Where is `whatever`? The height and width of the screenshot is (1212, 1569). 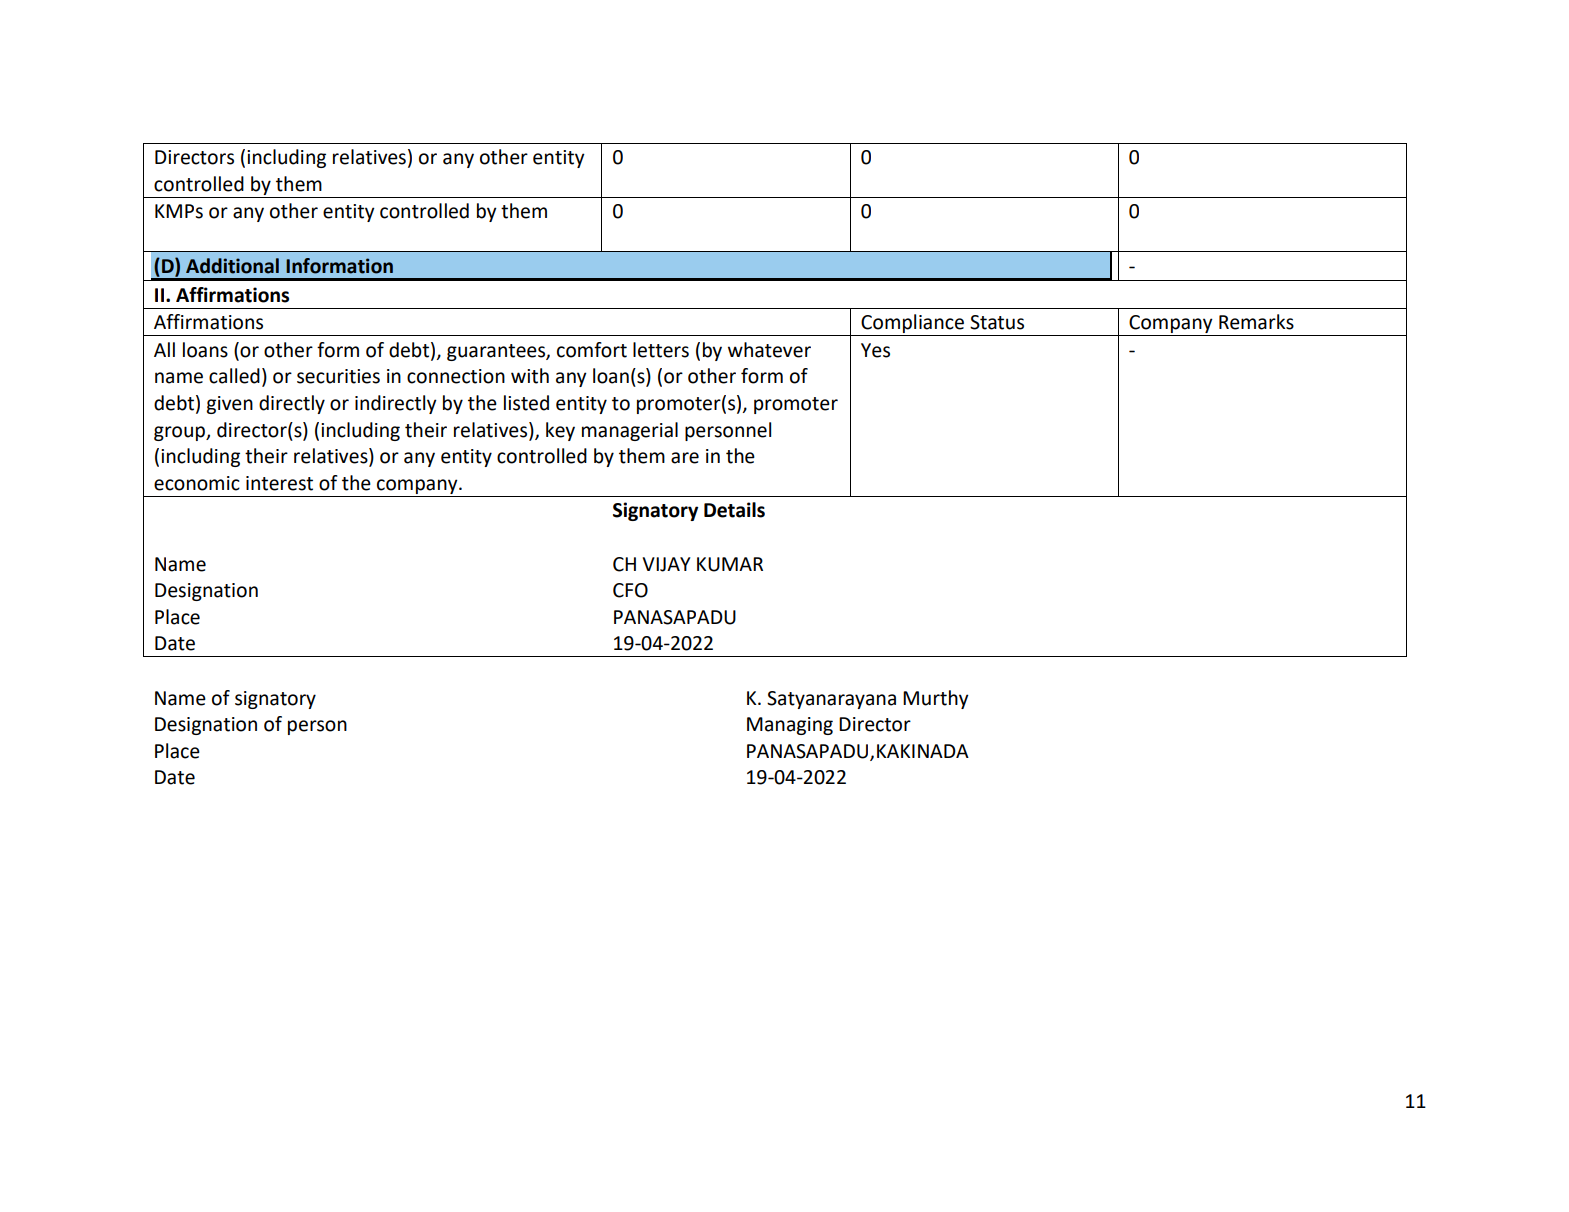 whatever is located at coordinates (769, 350).
